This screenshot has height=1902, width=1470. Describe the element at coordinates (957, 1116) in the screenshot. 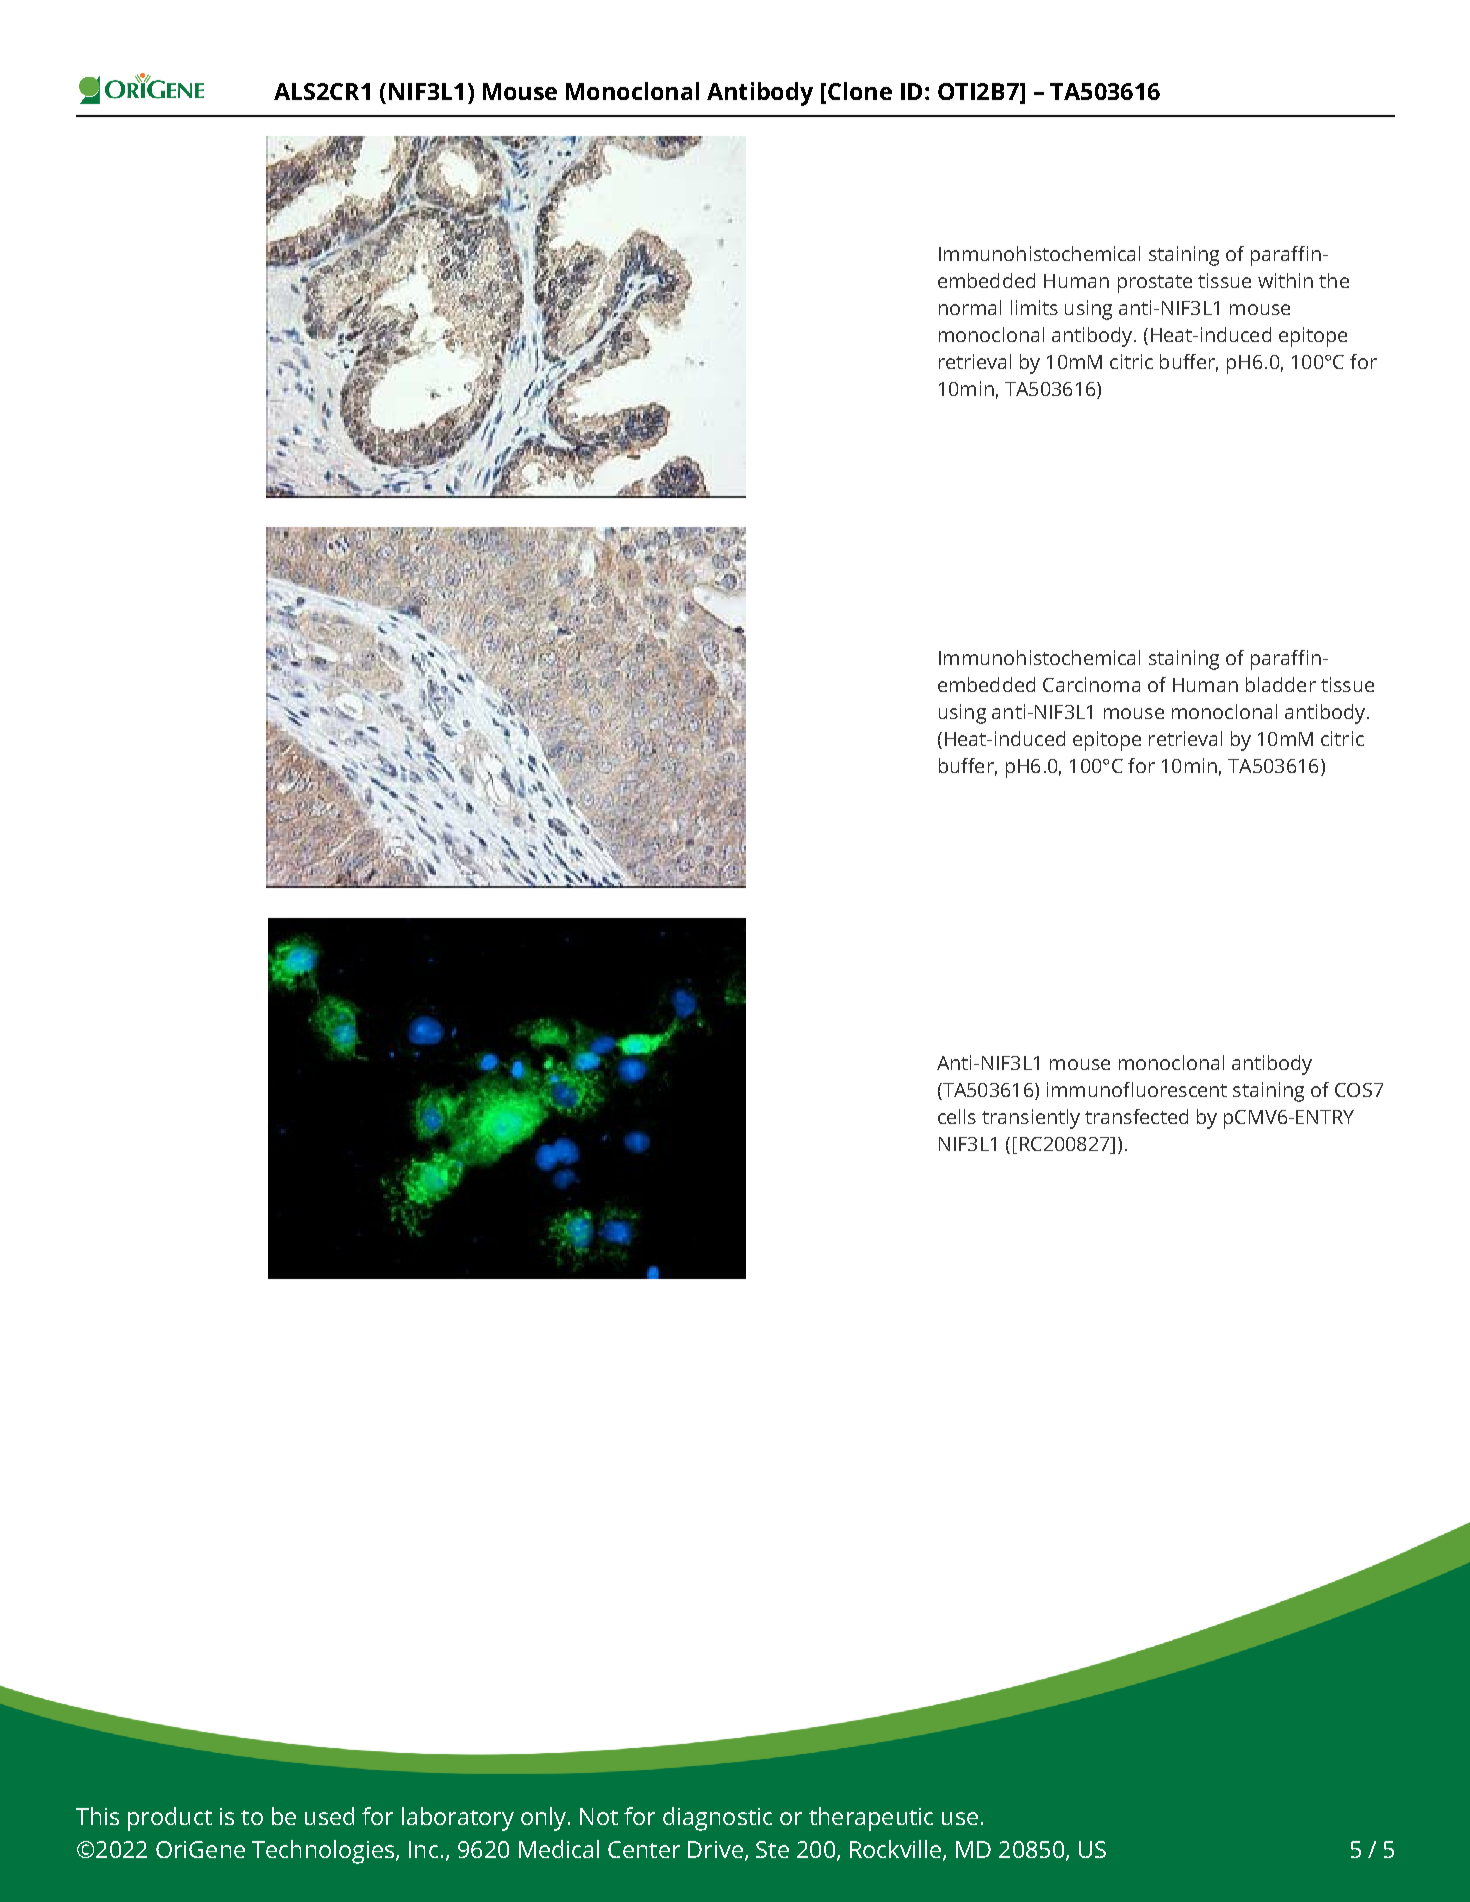

I see `cells` at that location.
